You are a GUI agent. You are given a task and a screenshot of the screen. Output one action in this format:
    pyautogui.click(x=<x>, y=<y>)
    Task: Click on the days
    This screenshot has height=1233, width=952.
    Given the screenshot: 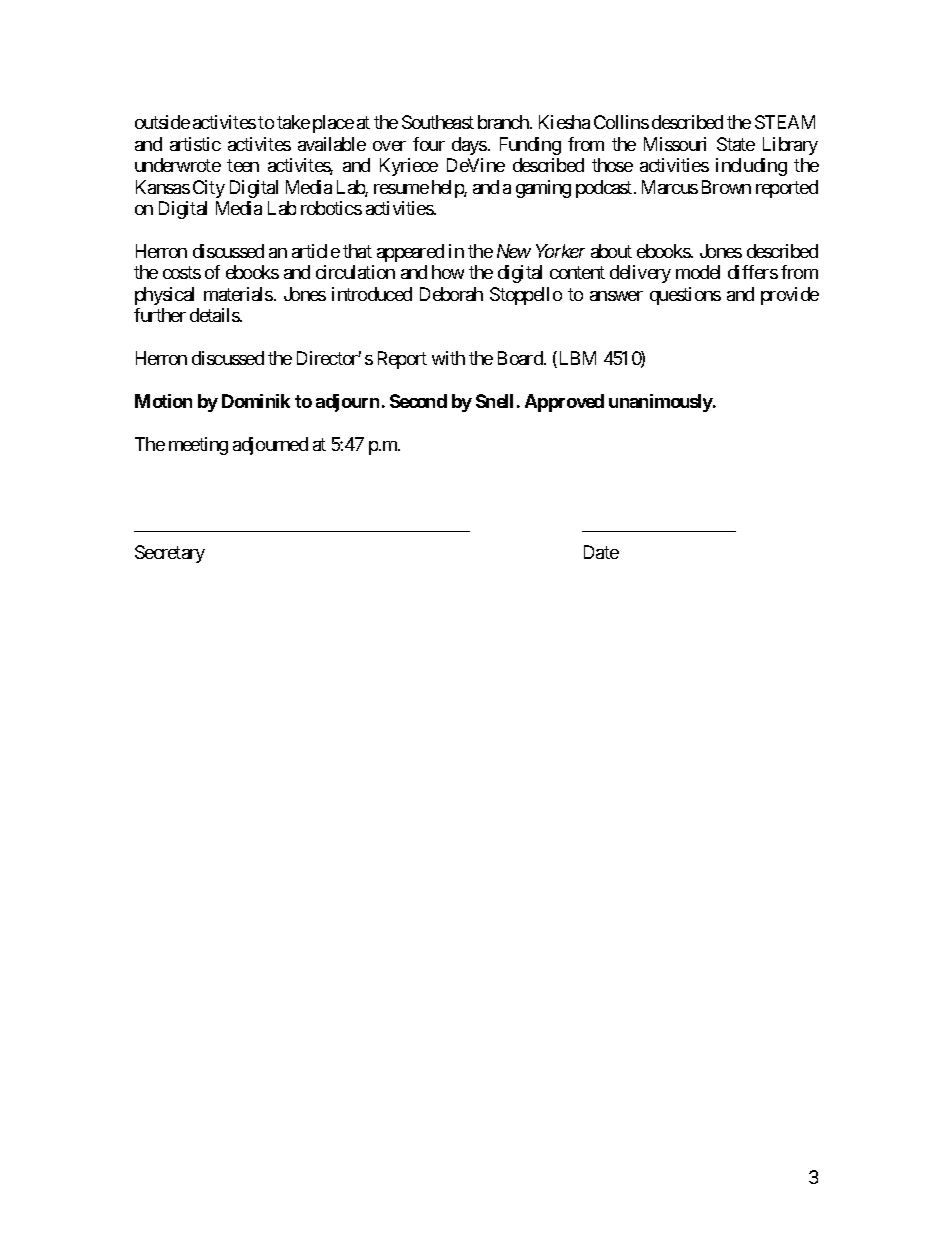 What is the action you would take?
    pyautogui.click(x=469, y=146)
